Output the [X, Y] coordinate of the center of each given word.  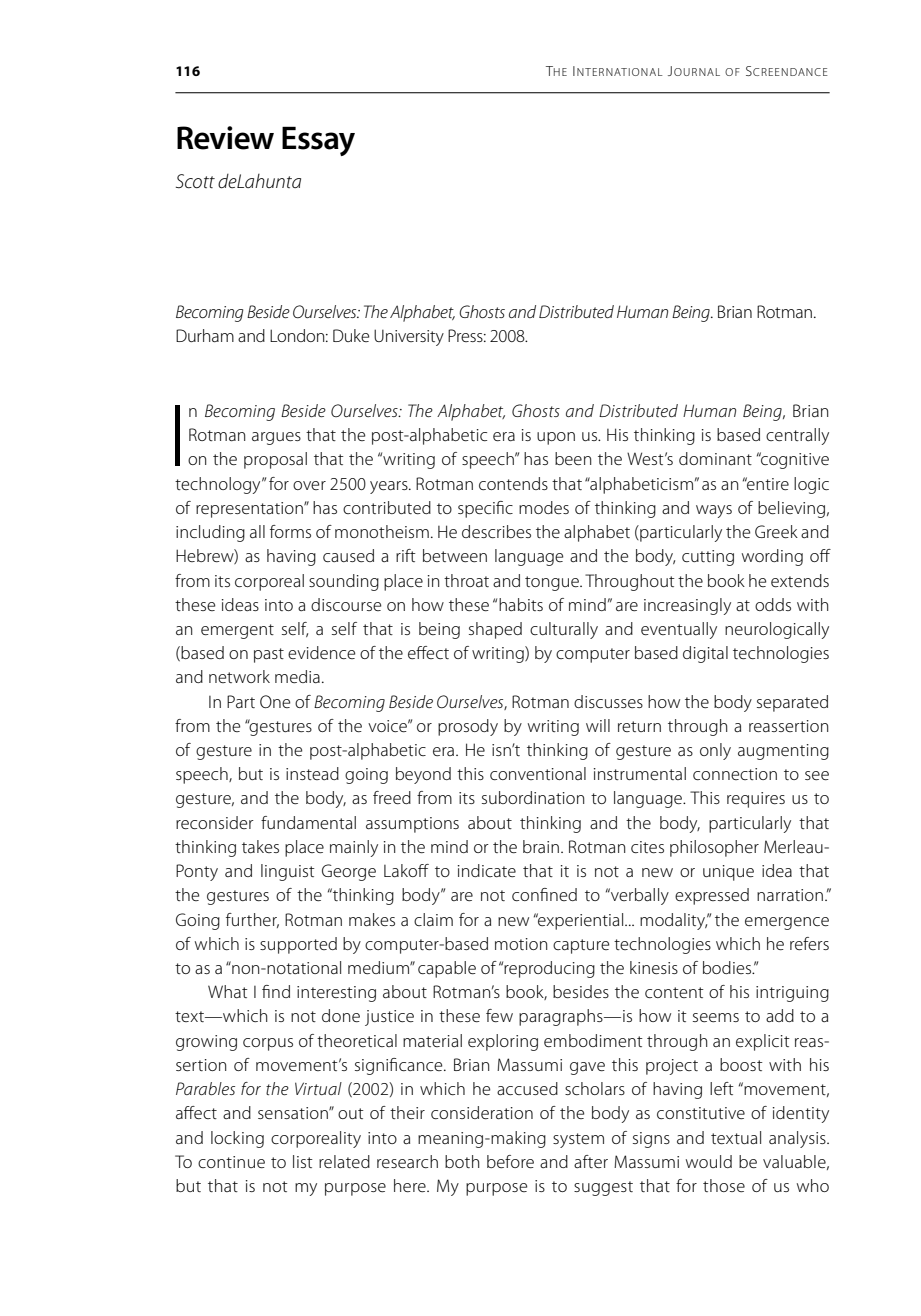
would [709, 1161]
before [510, 1161]
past [269, 655]
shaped [495, 630]
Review [225, 138]
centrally [797, 436]
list [303, 1161]
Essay [318, 141]
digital [705, 654]
